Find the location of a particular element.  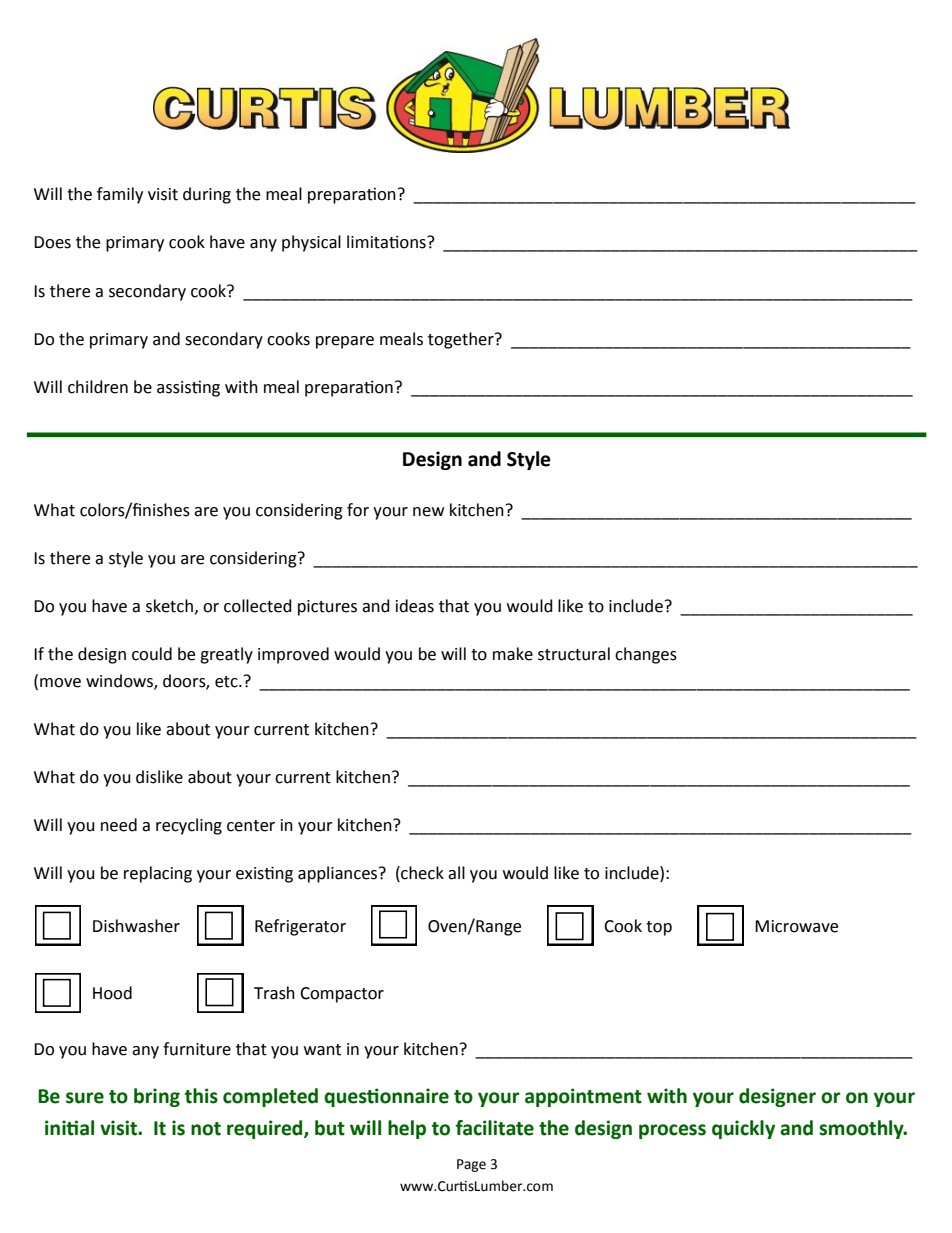

bring is located at coordinates (157, 1097).
